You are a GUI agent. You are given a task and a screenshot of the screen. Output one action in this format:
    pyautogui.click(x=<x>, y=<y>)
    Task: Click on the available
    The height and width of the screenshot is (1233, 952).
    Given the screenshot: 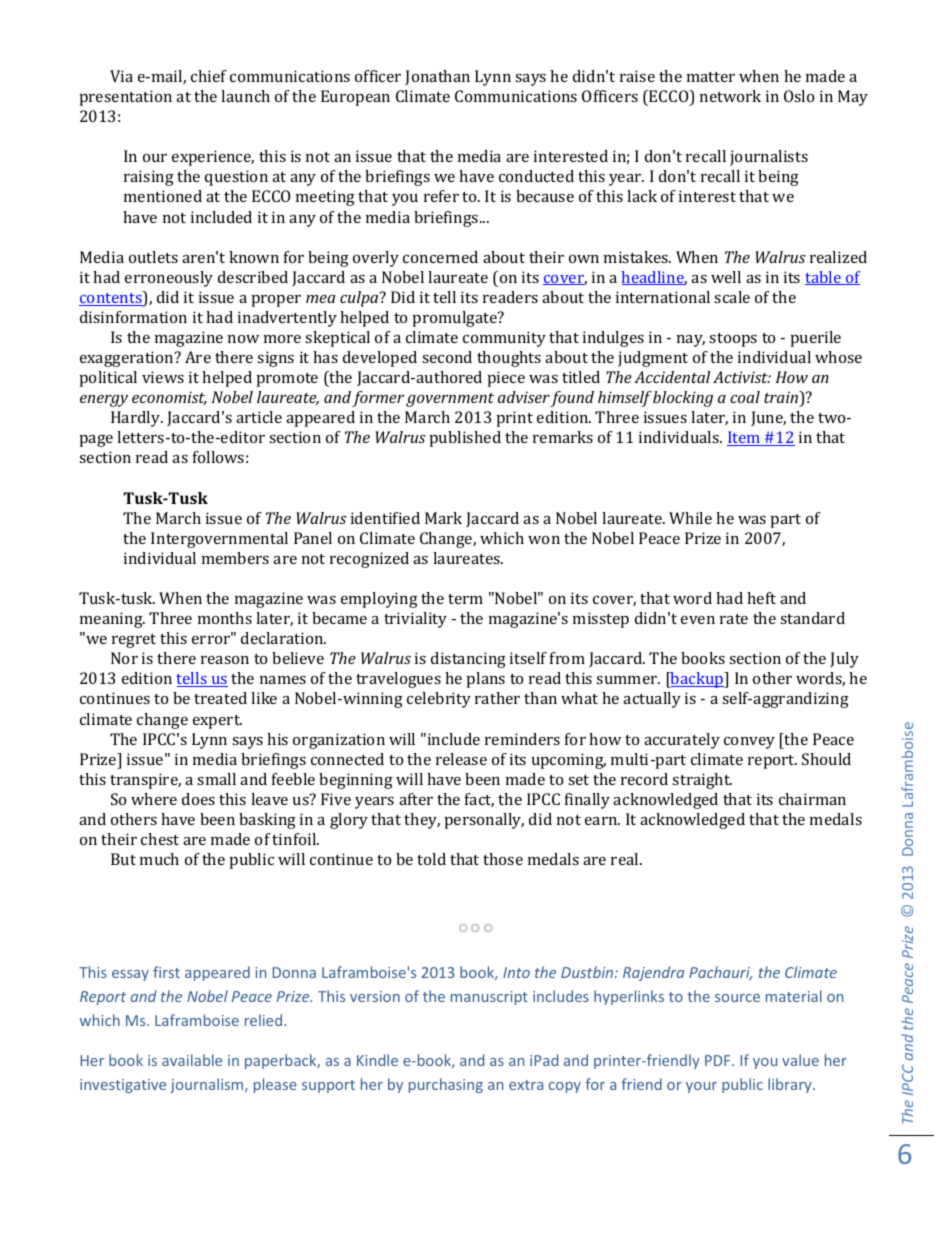 What is the action you would take?
    pyautogui.click(x=192, y=1060)
